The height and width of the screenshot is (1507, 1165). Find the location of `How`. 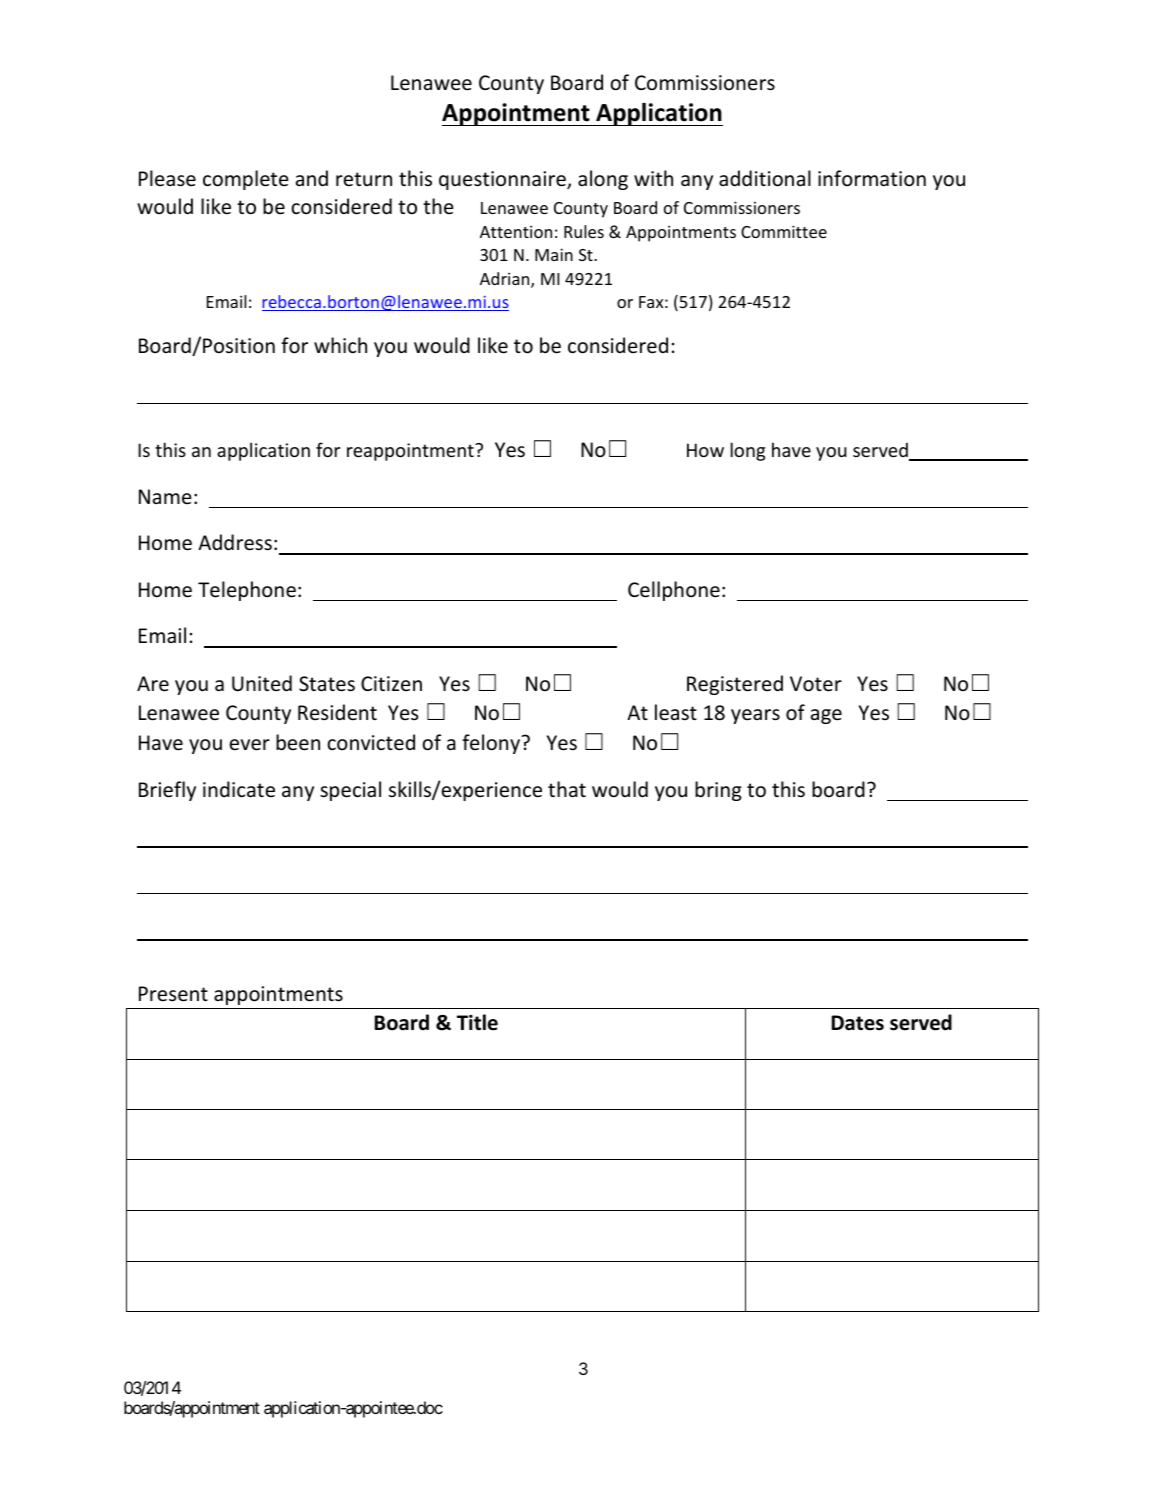

How is located at coordinates (705, 450).
